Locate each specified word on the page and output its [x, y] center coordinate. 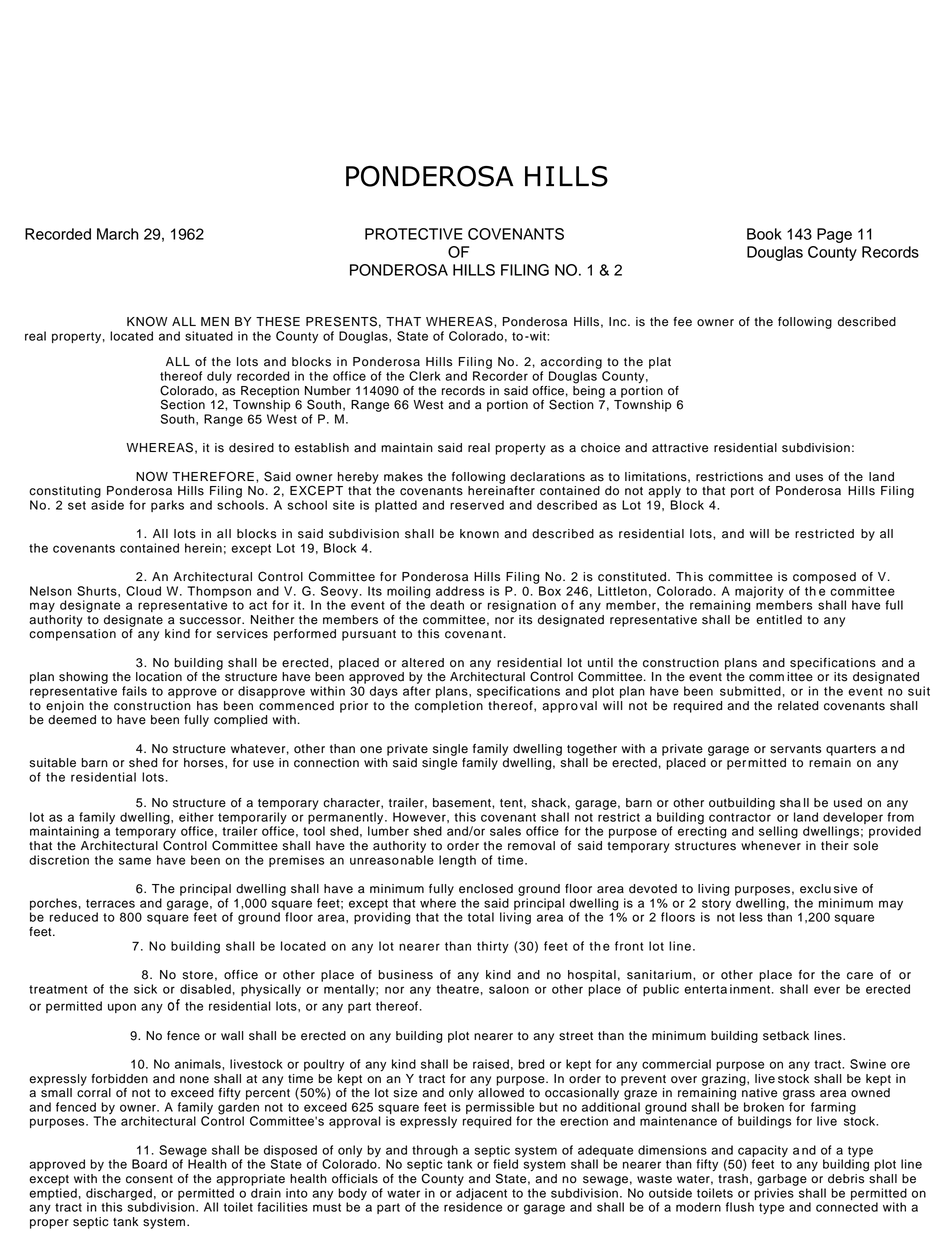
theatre [457, 989]
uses [809, 478]
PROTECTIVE [414, 234]
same [135, 861]
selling [778, 832]
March [118, 234]
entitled [779, 620]
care [860, 976]
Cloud [143, 591]
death [447, 605]
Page [834, 235]
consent [149, 1179]
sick [145, 989]
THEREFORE [213, 476]
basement [463, 803]
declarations [547, 477]
